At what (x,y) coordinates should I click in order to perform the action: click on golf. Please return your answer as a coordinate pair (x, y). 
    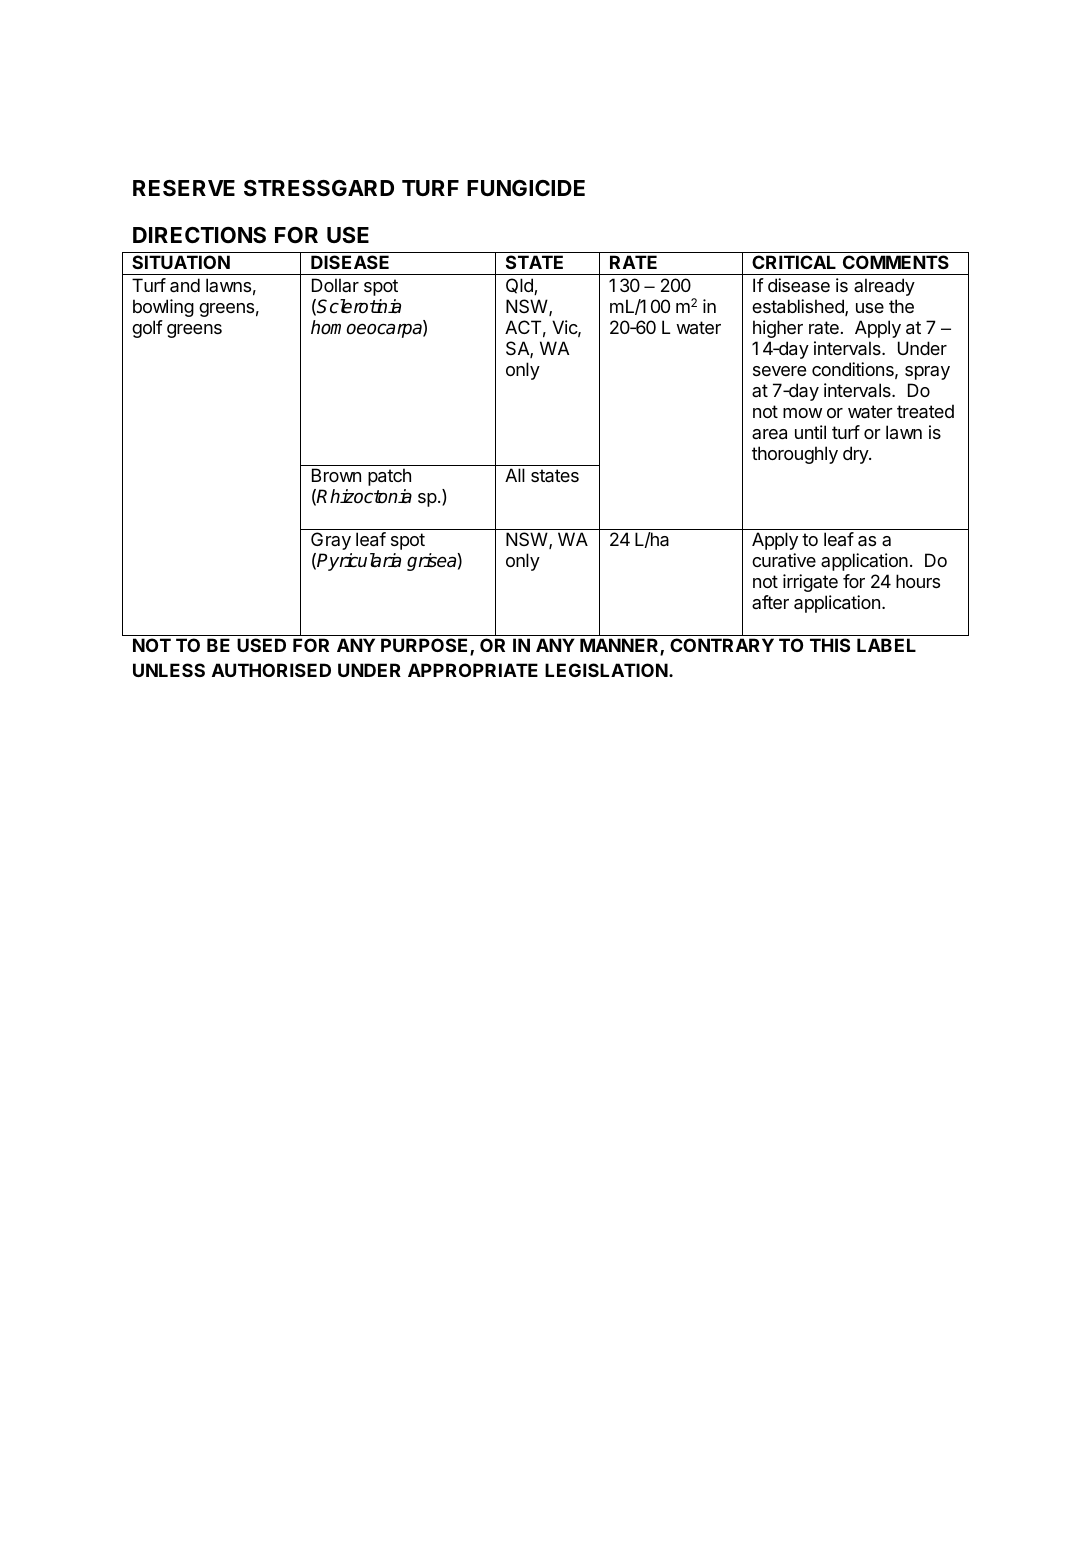
    Looking at the image, I should click on (147, 329).
